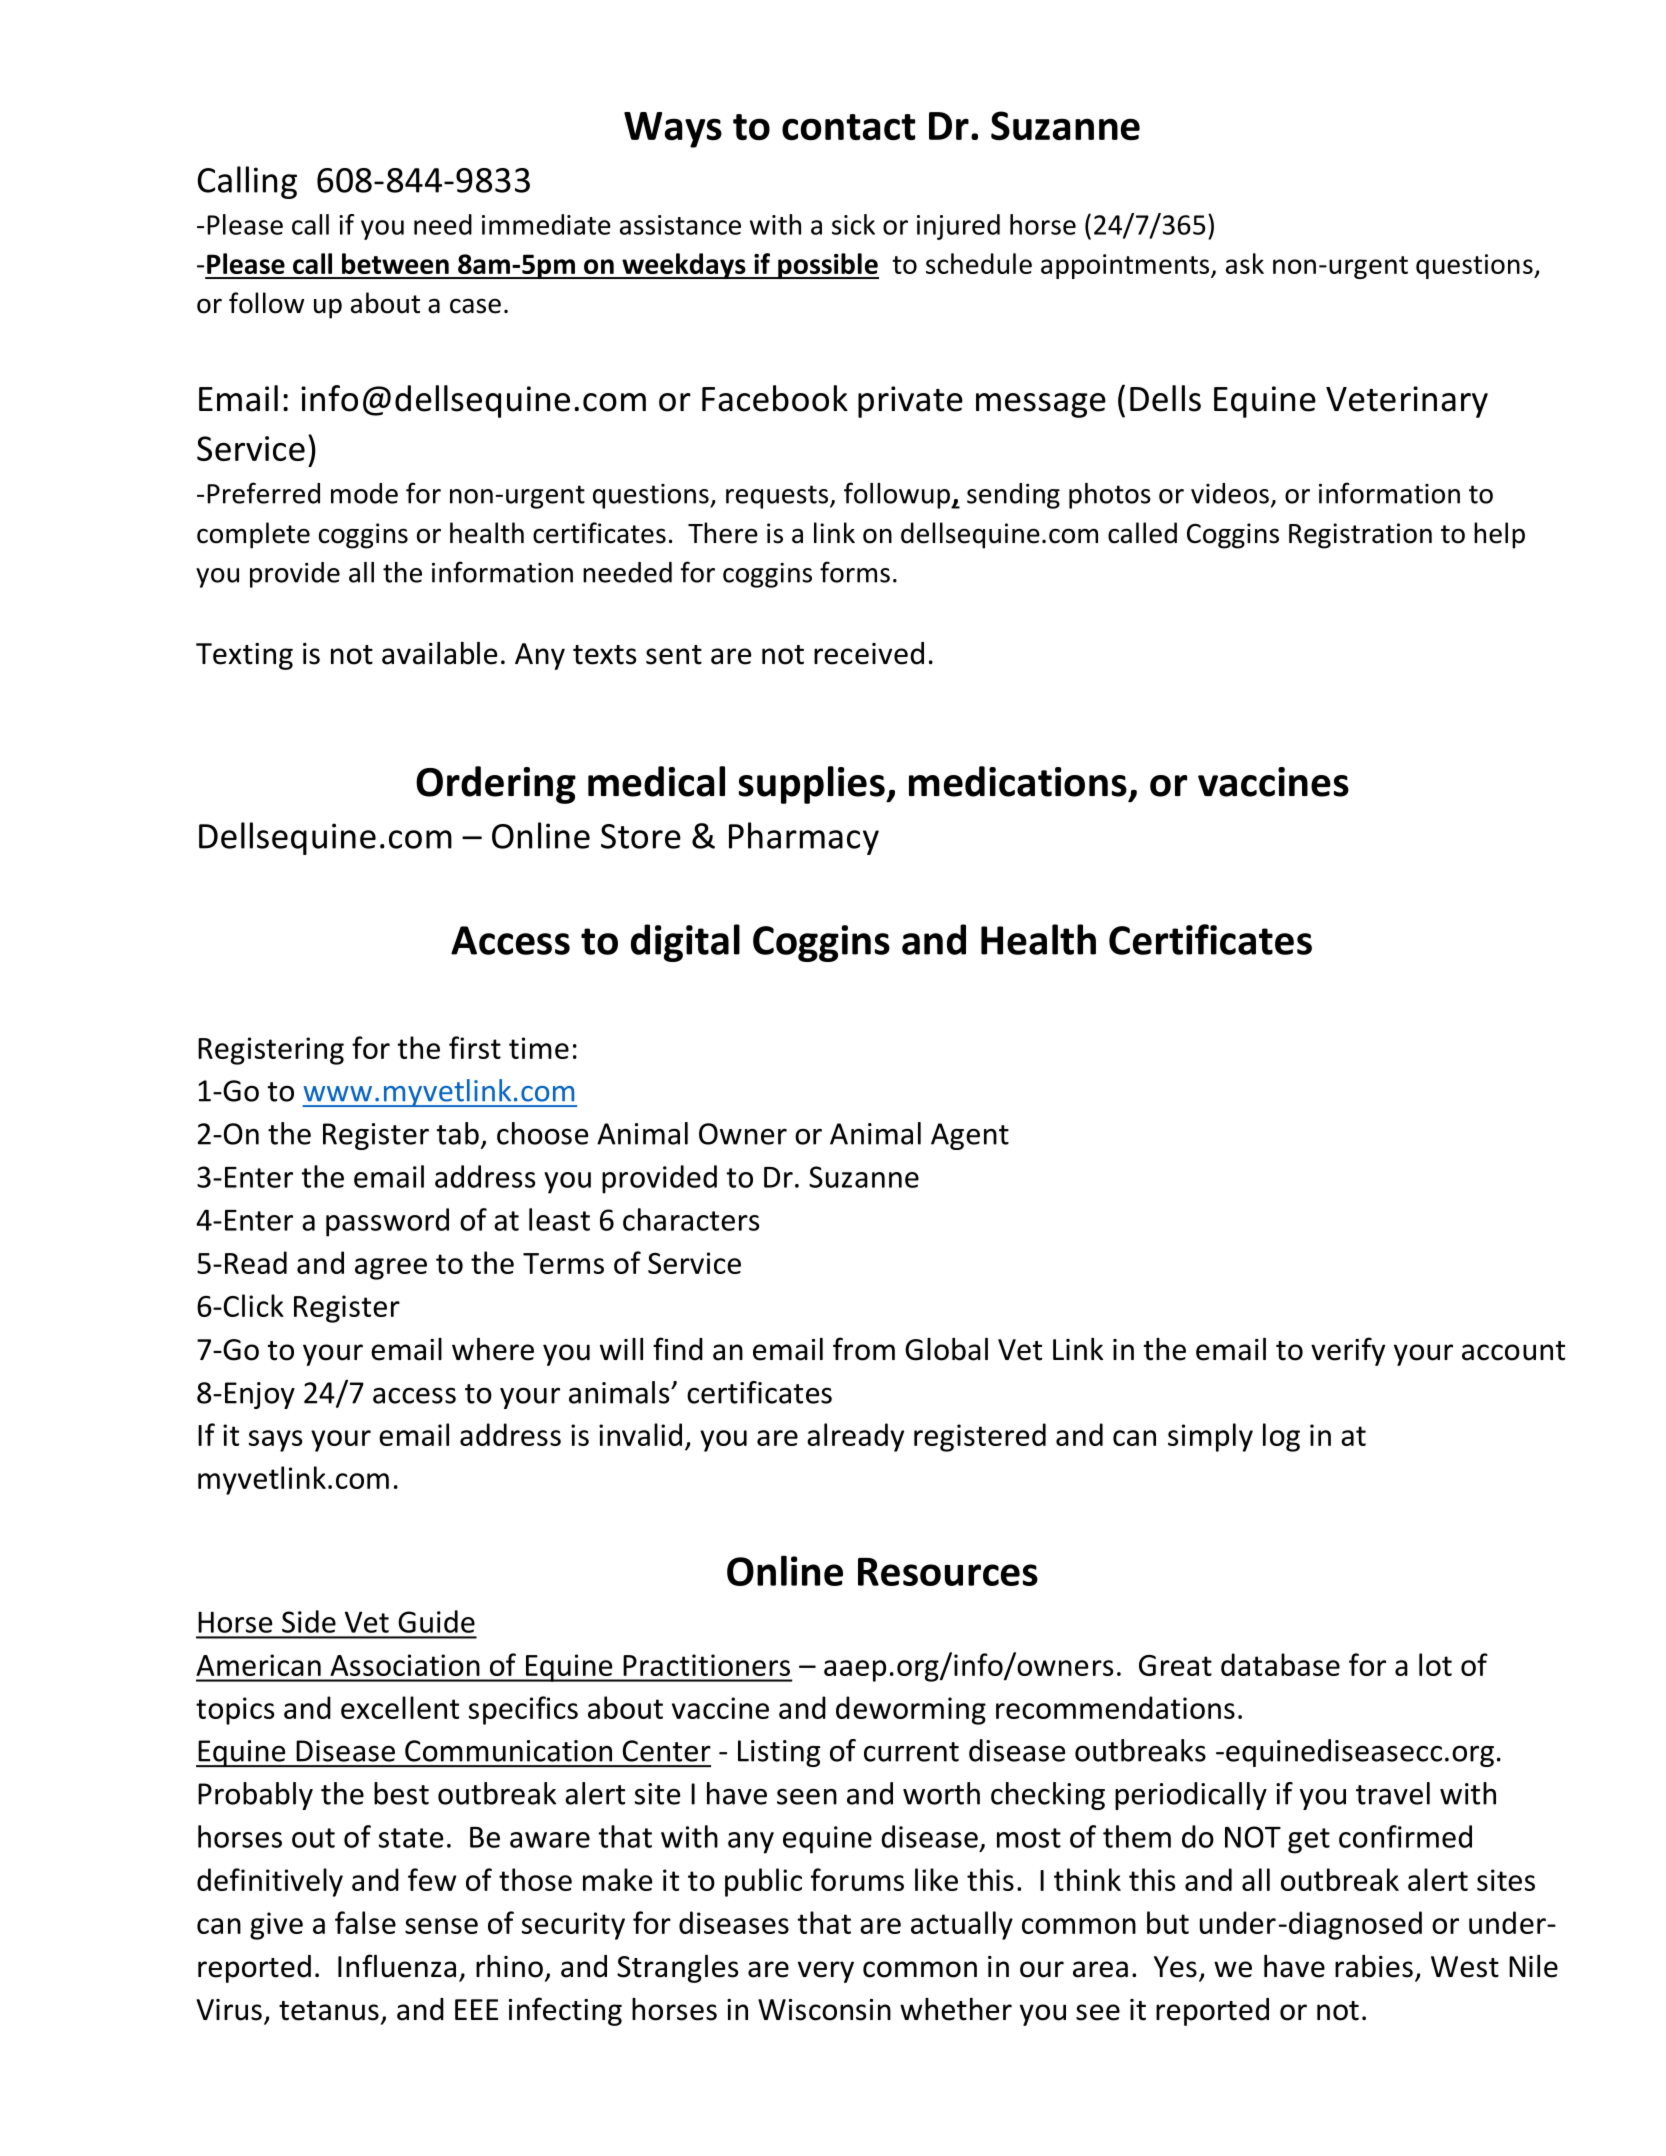 The height and width of the screenshot is (2156, 1666). I want to click on immediate, so click(546, 224).
